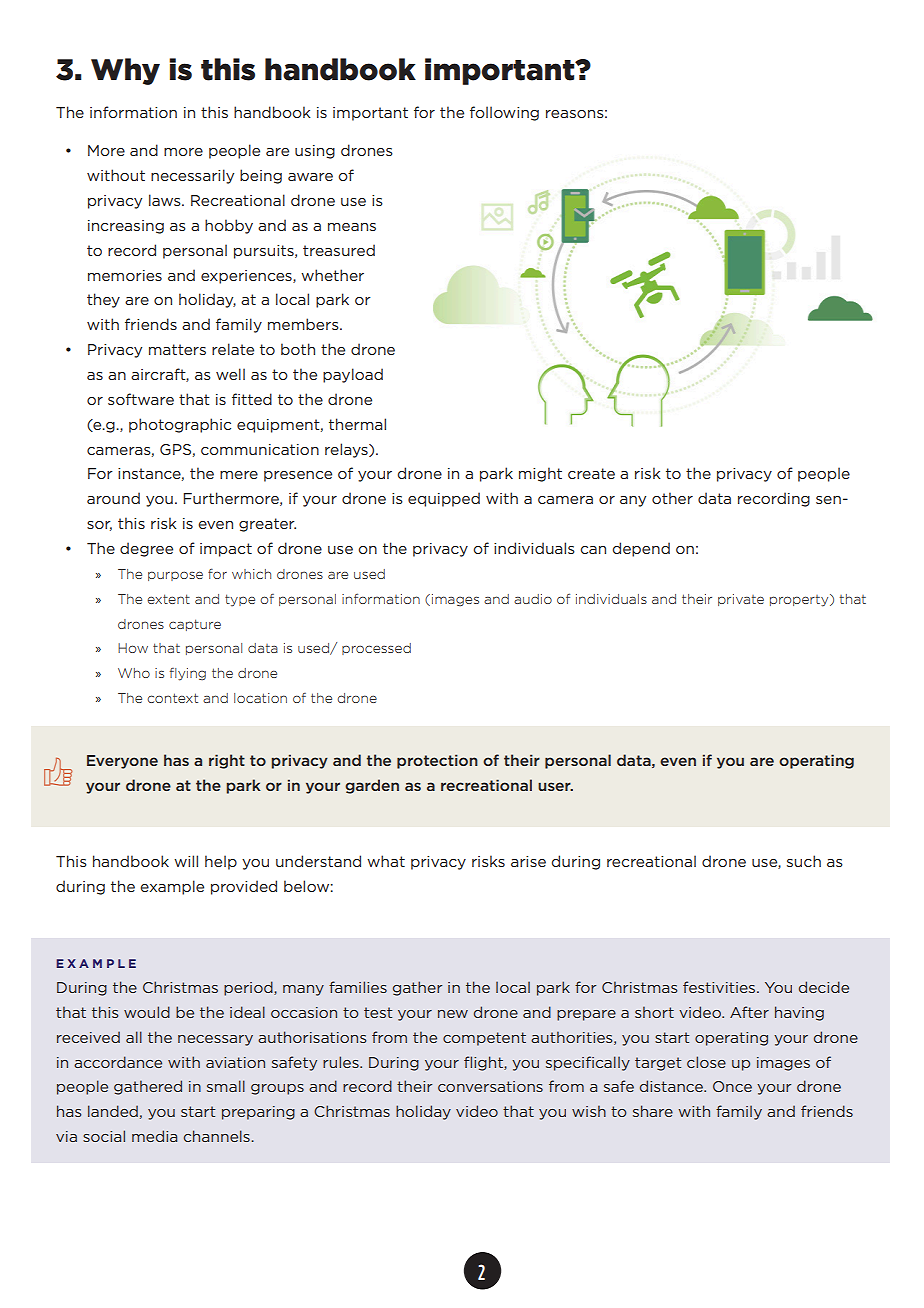  What do you see at coordinates (504, 113) in the screenshot?
I see `following` at bounding box center [504, 113].
